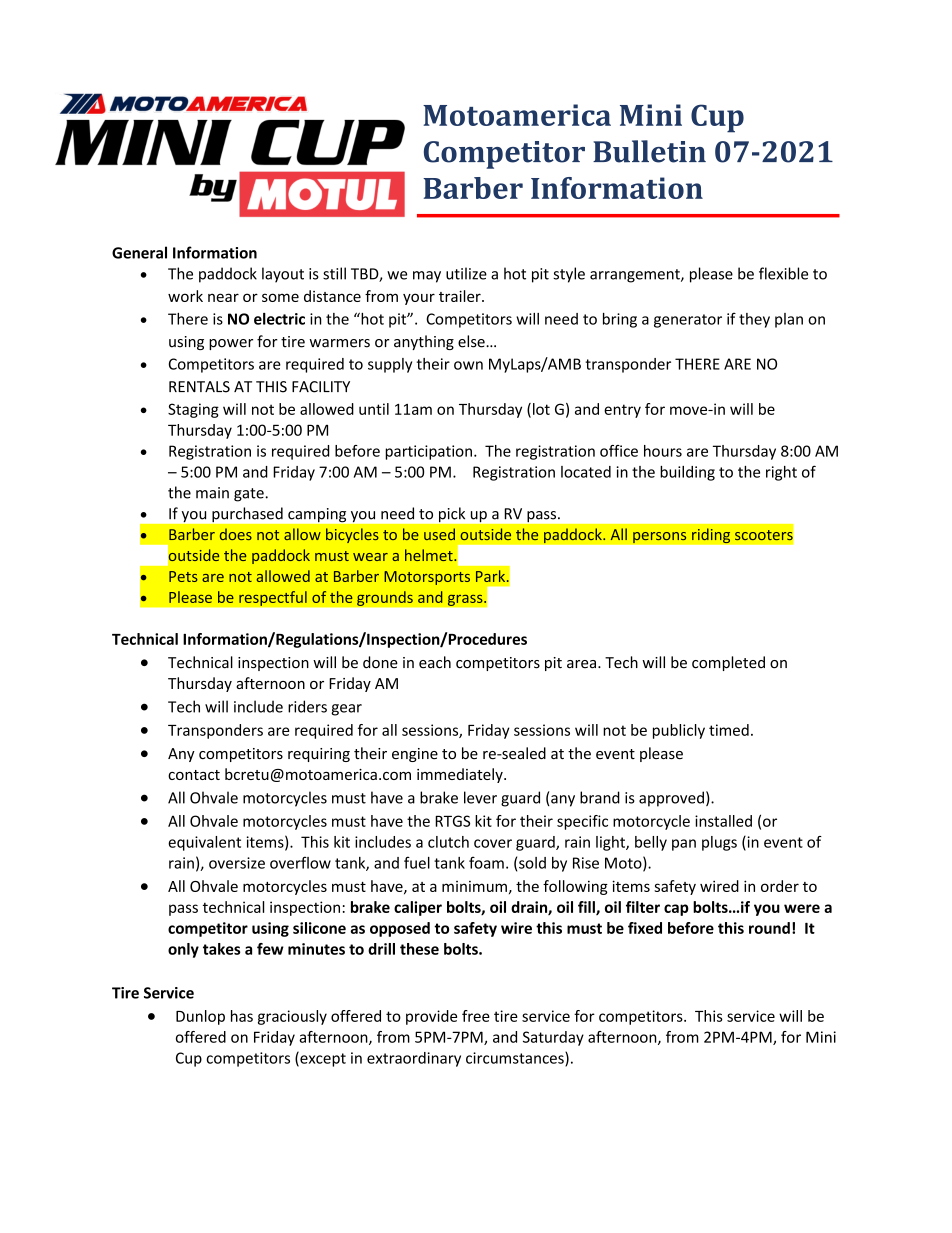 This document has width=952, height=1233. Describe the element at coordinates (200, 1017) in the document. I see `Dunlop` at that location.
